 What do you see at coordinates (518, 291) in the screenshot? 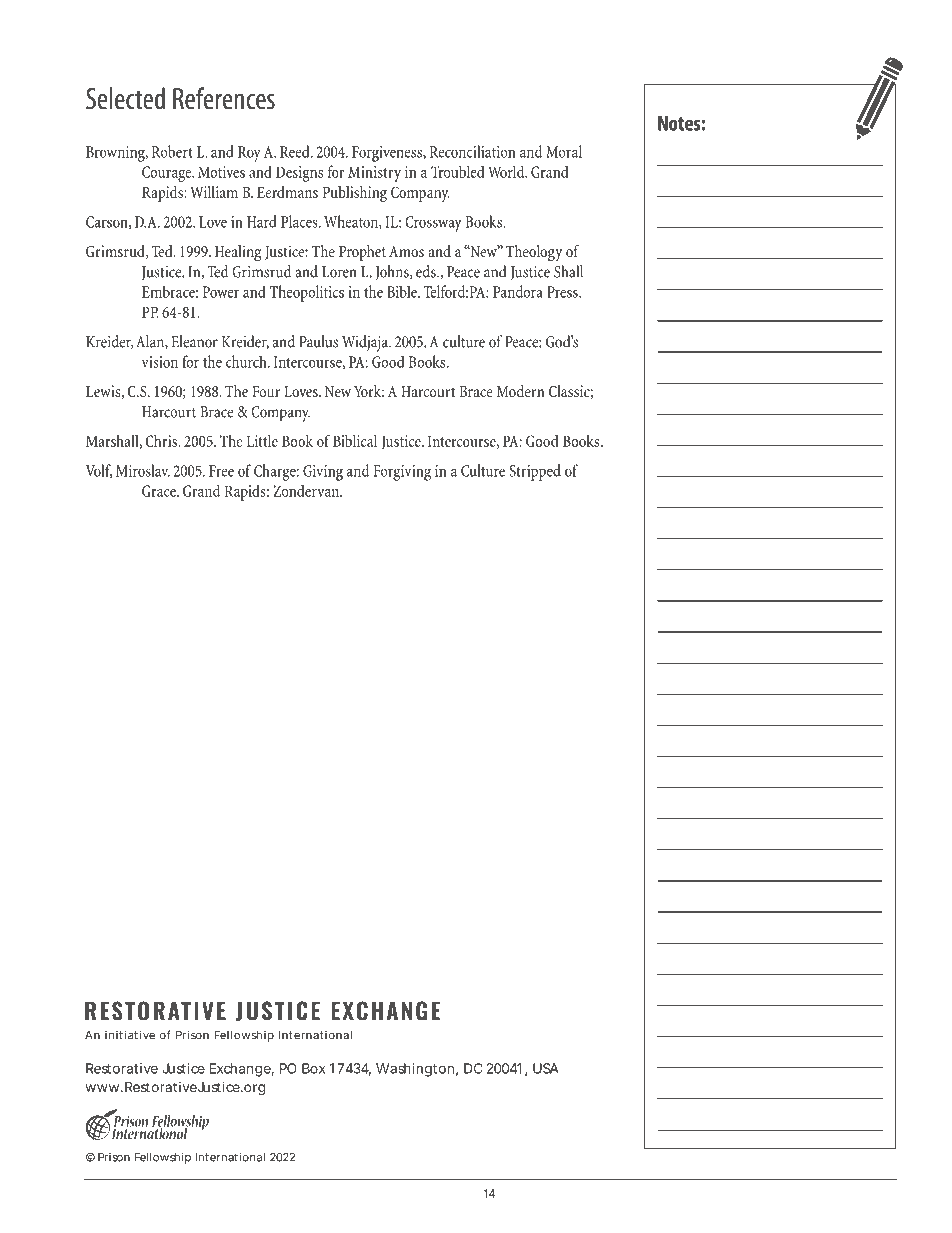
I see `Pandora` at bounding box center [518, 291].
